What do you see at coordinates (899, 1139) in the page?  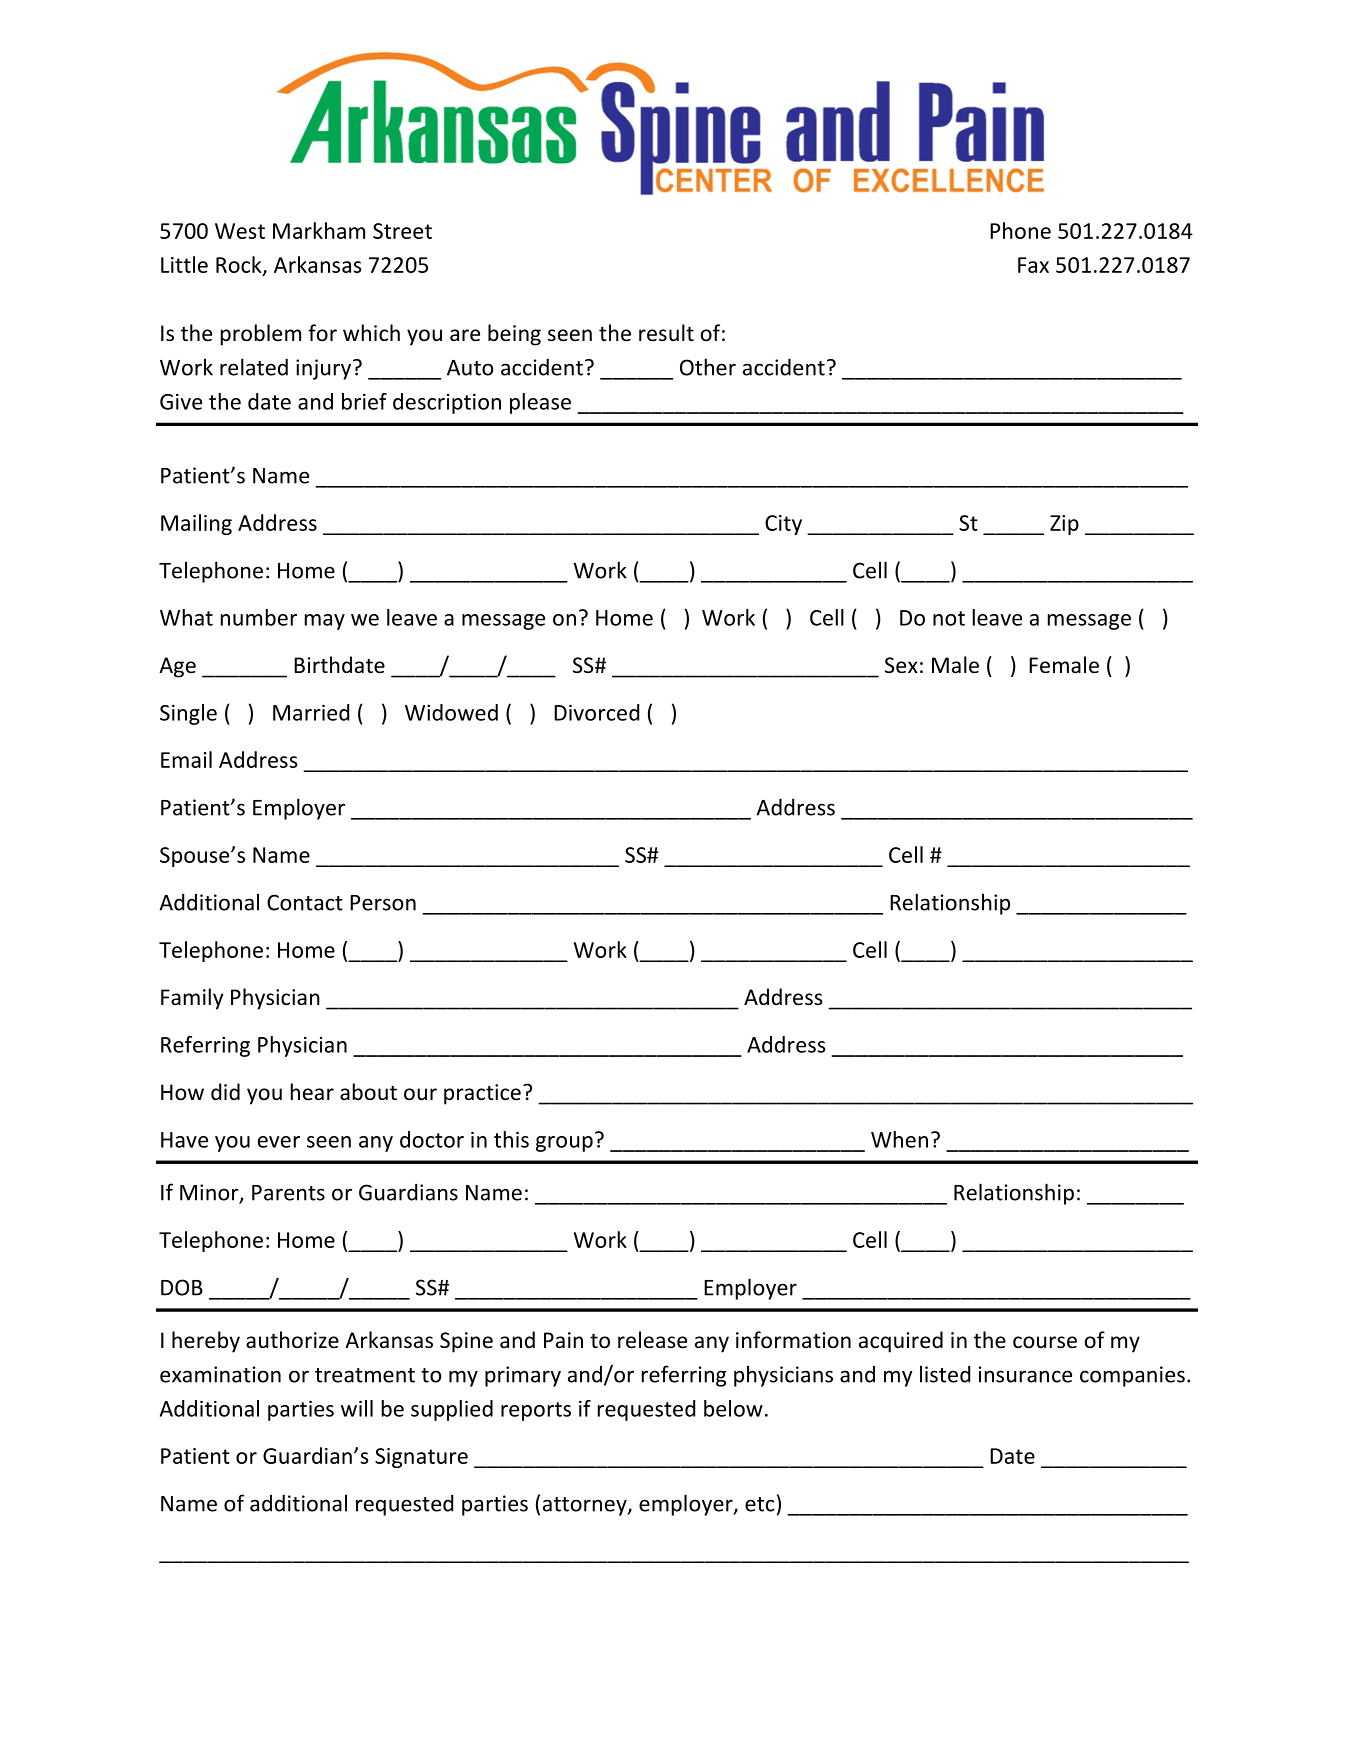 I see `When` at bounding box center [899, 1139].
